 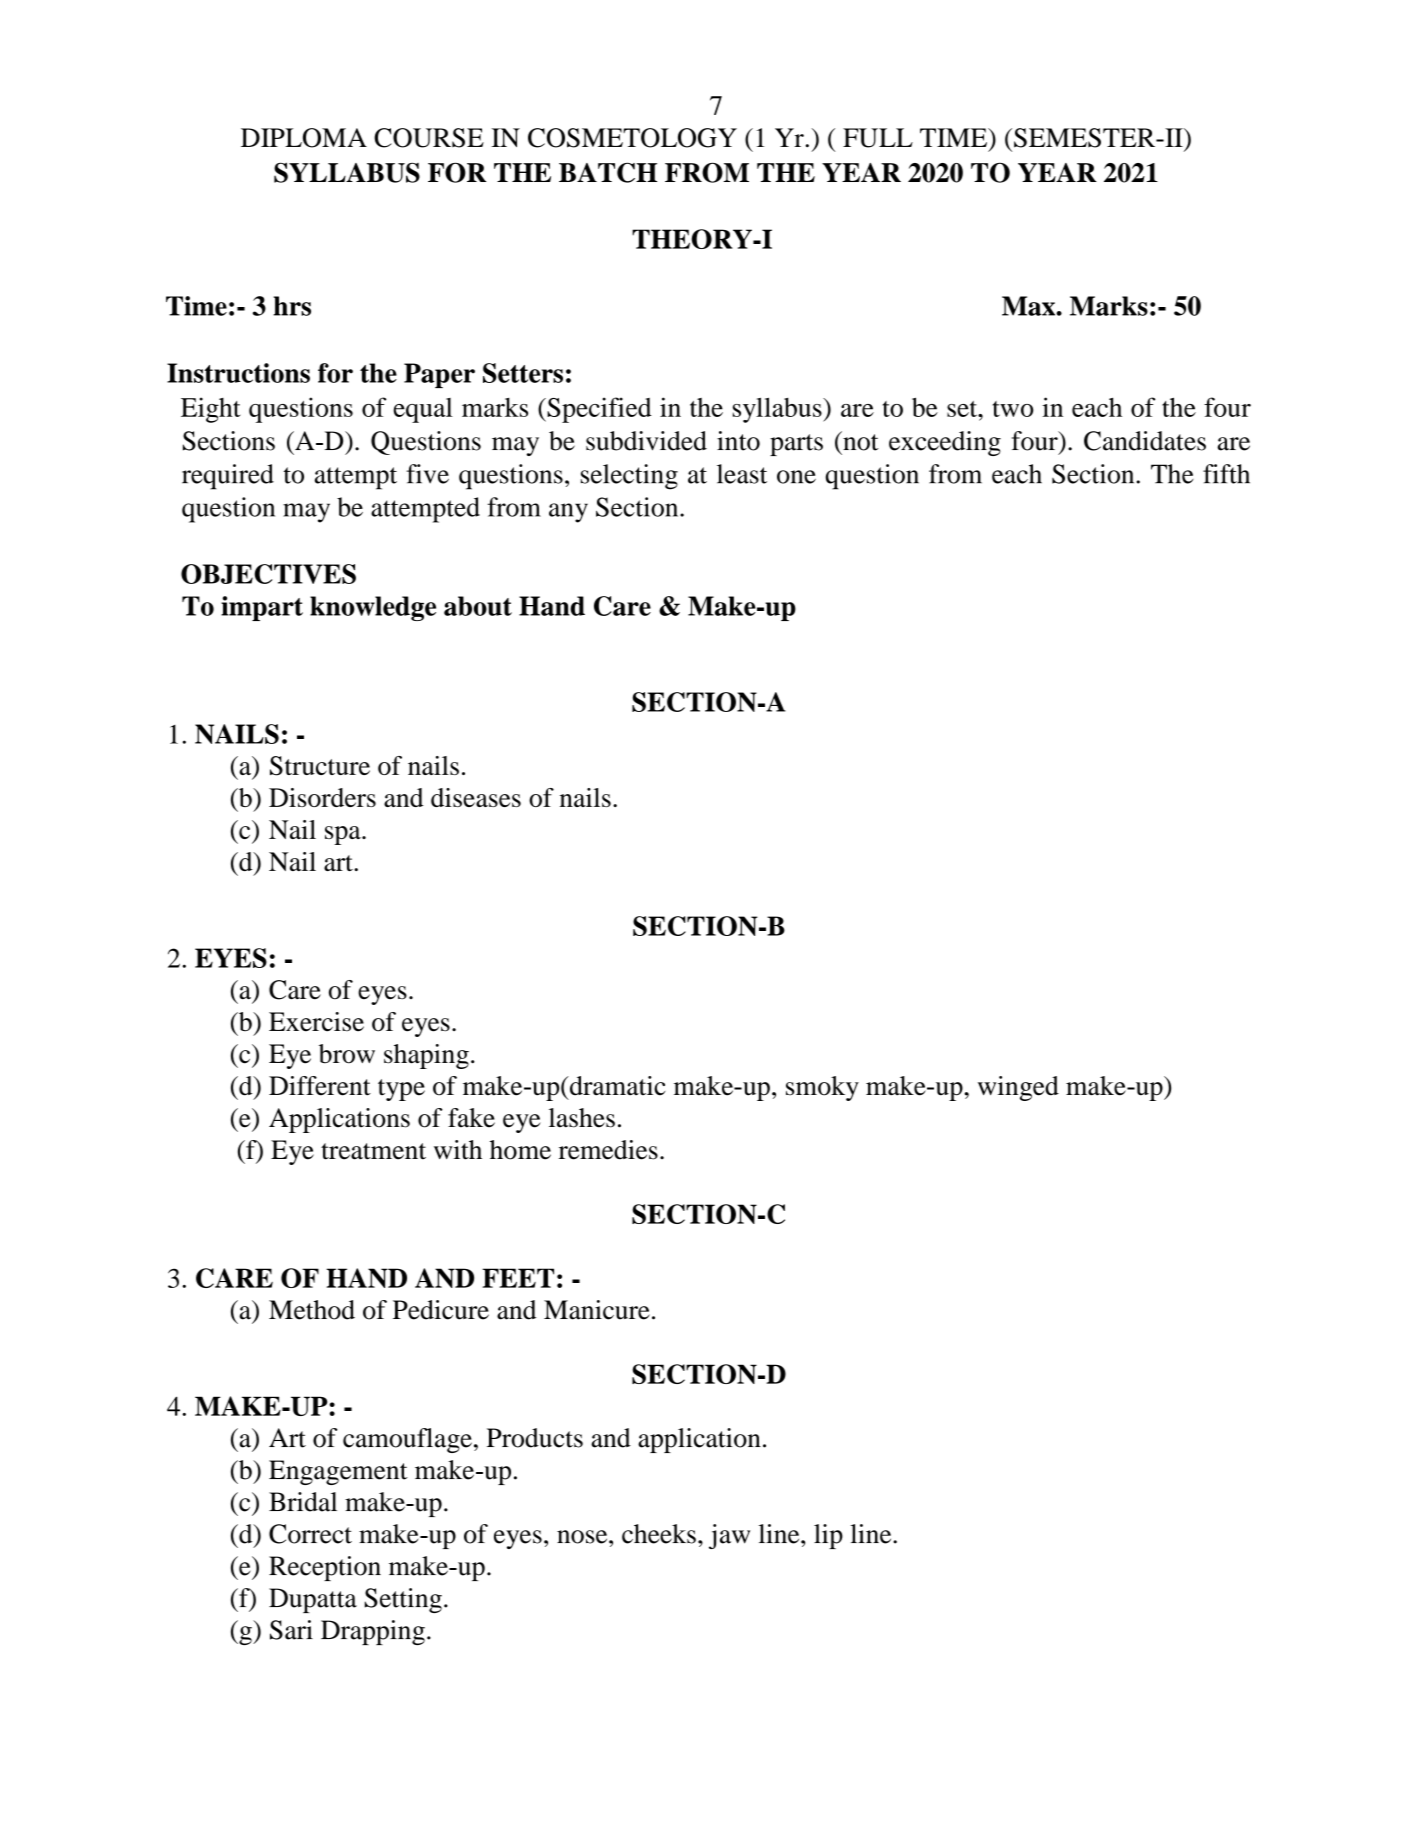 I want to click on diseases, so click(x=476, y=797).
